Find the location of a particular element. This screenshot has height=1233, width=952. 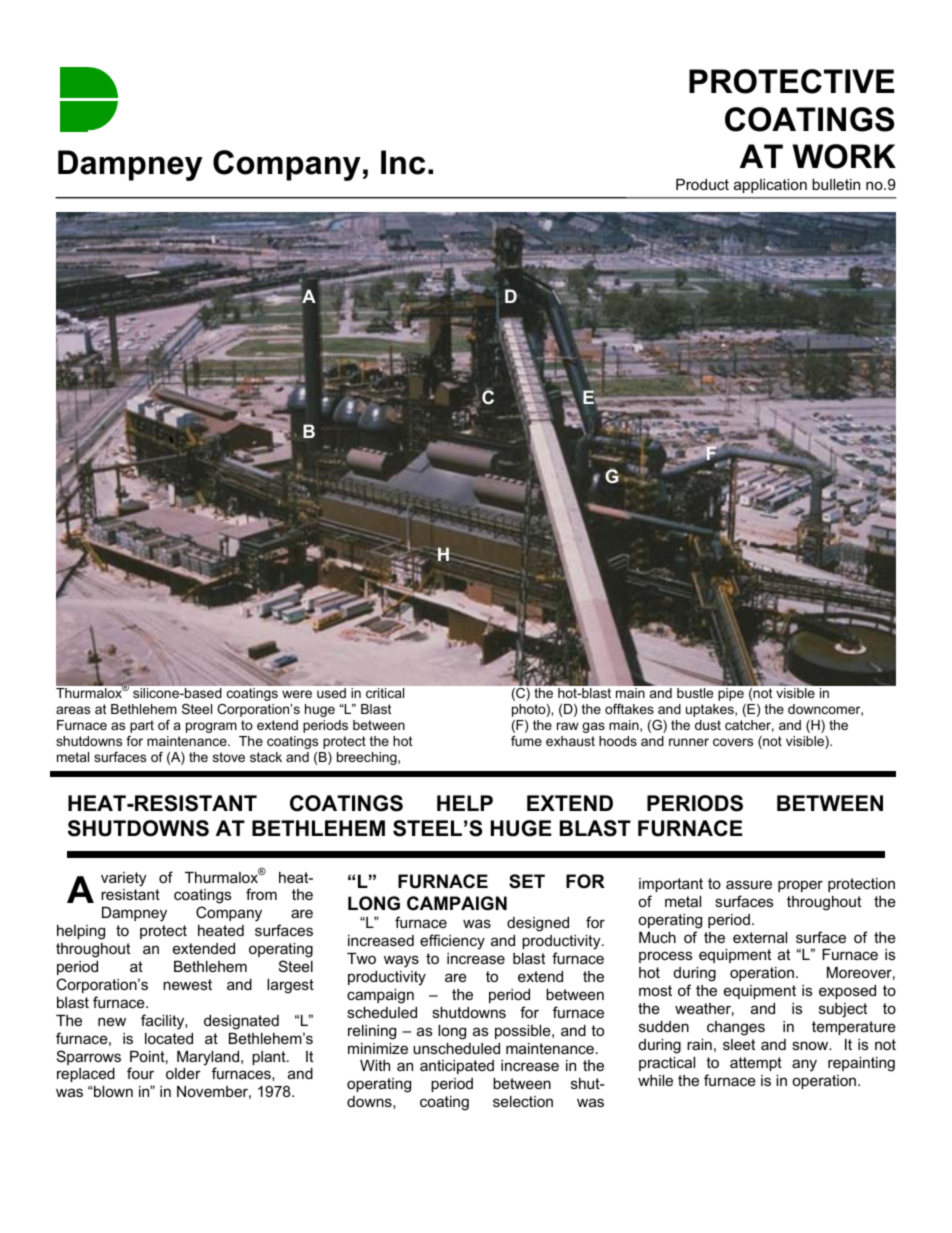

bustle is located at coordinates (695, 693).
